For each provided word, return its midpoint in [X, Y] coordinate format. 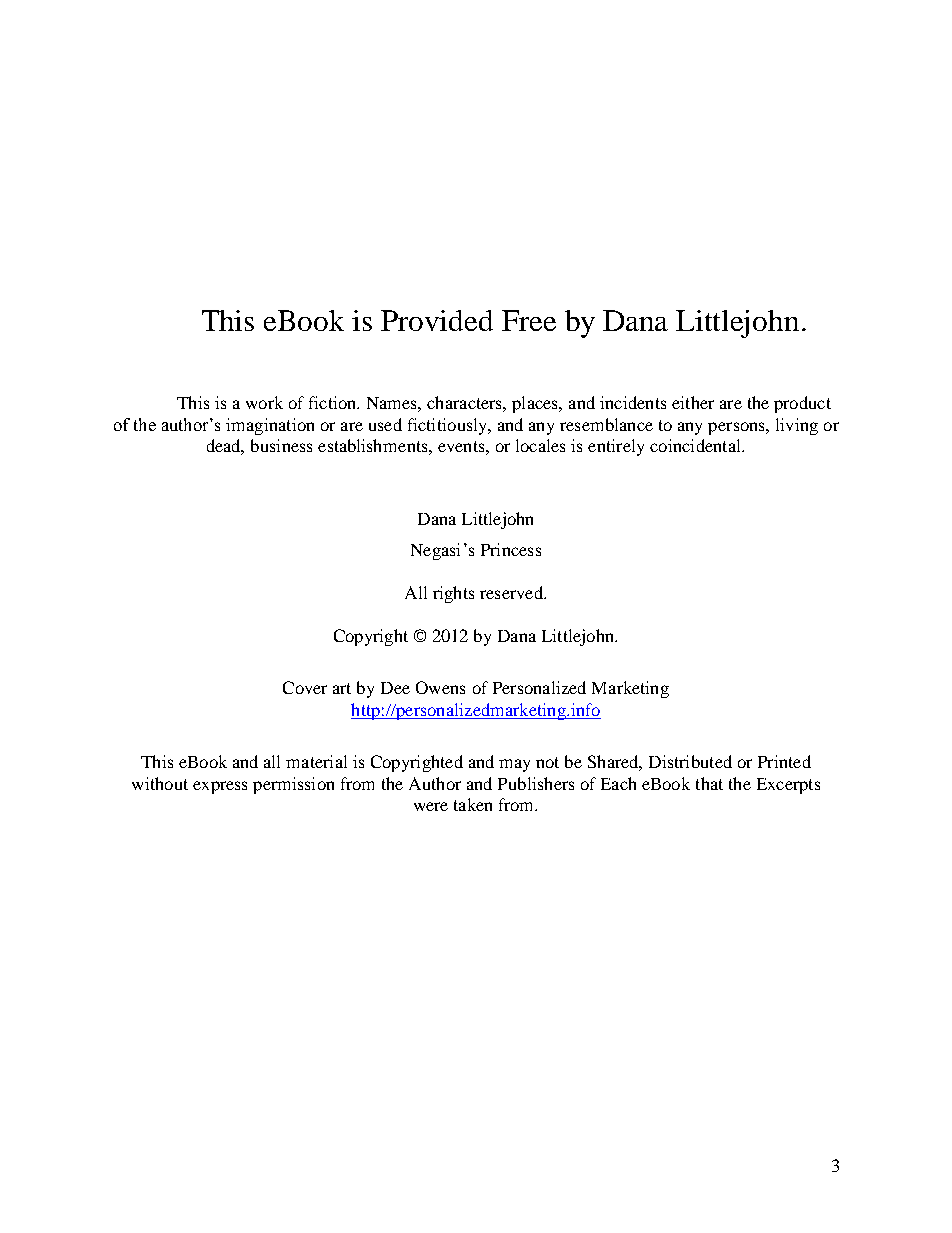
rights [453, 594]
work [264, 402]
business [281, 445]
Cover [305, 687]
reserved [512, 592]
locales [540, 445]
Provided [437, 320]
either [693, 402]
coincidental [696, 445]
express [220, 787]
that [709, 783]
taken [473, 804]
